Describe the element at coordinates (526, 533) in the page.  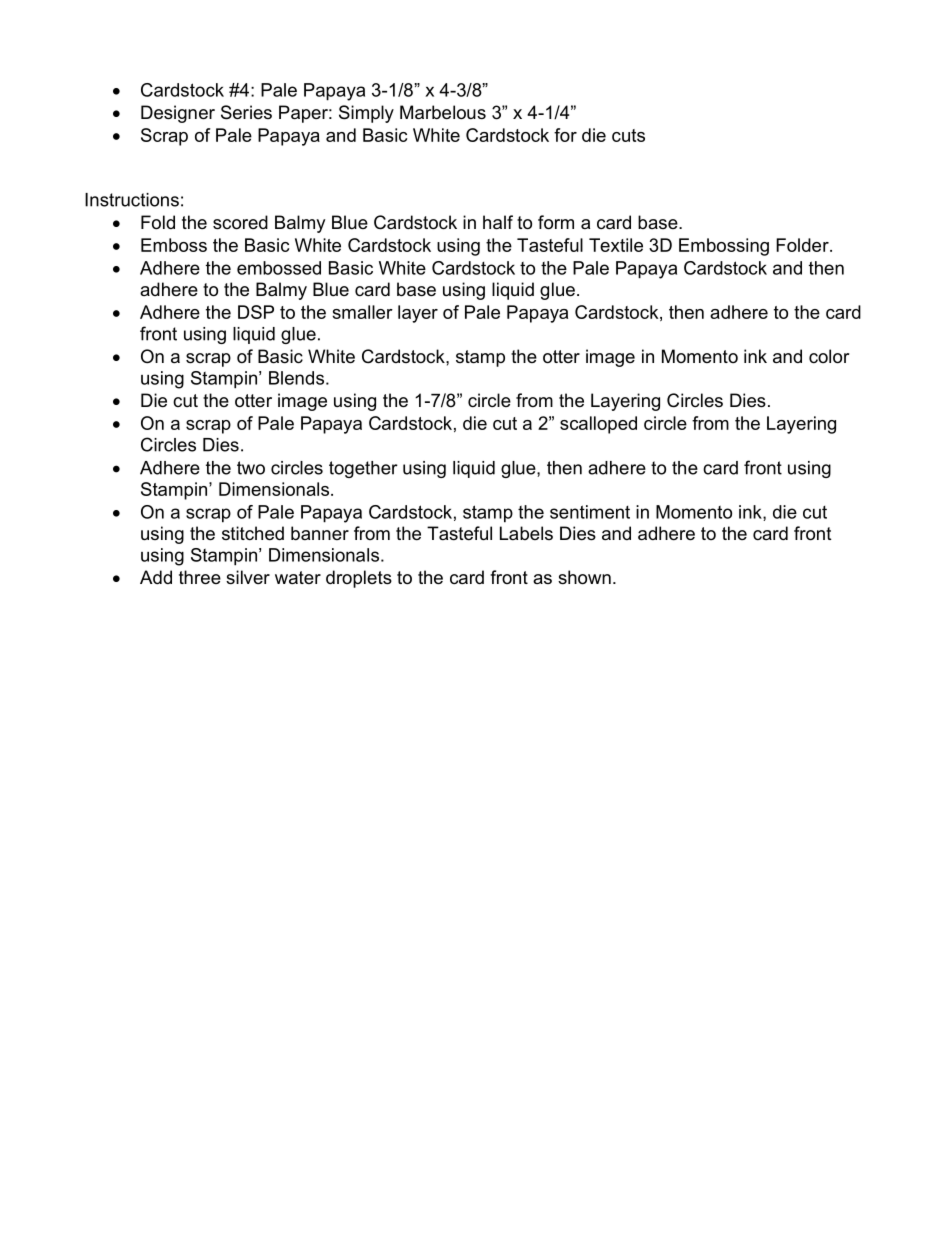
I see `Labels` at that location.
